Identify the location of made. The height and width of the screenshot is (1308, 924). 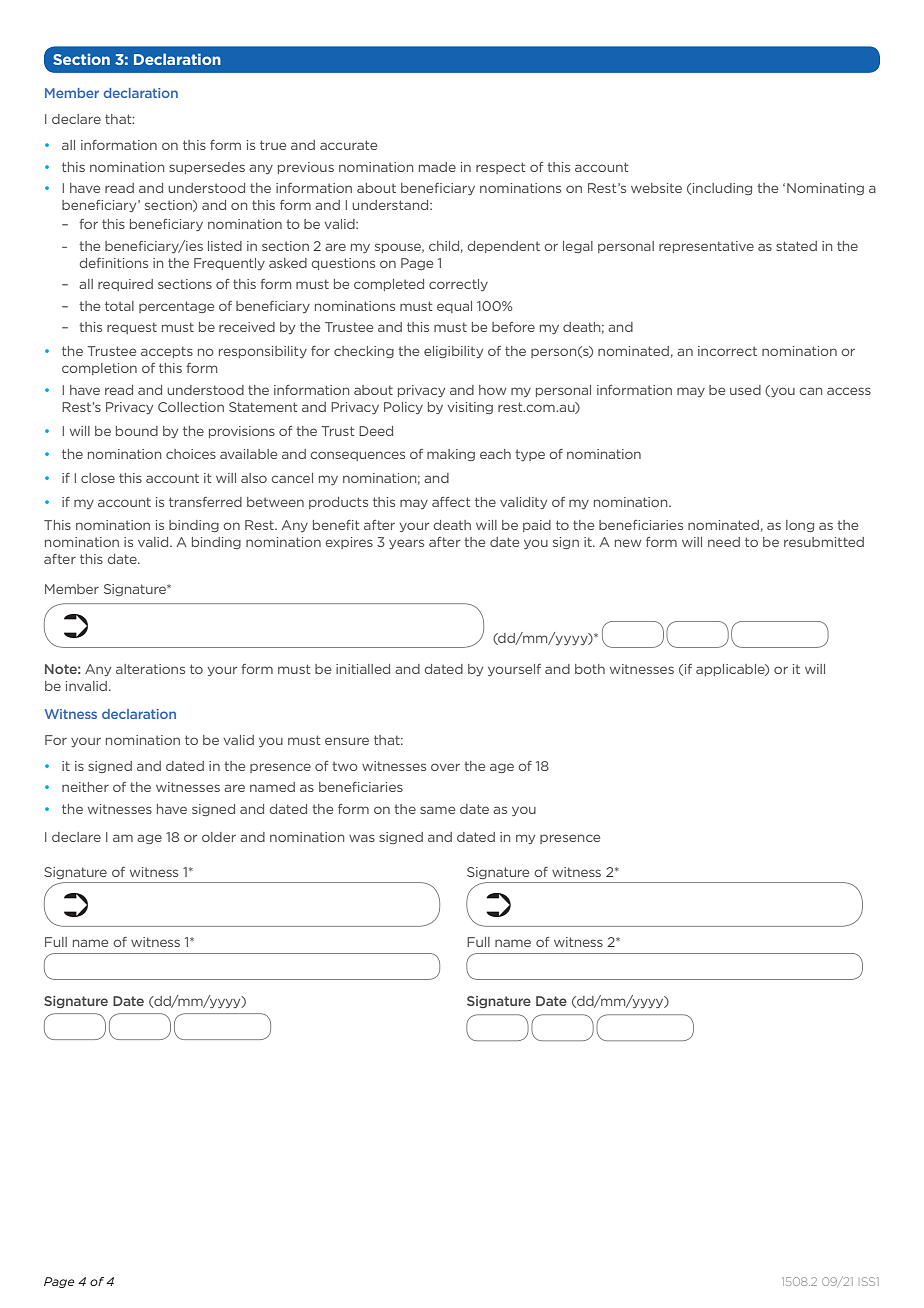
(437, 167).
